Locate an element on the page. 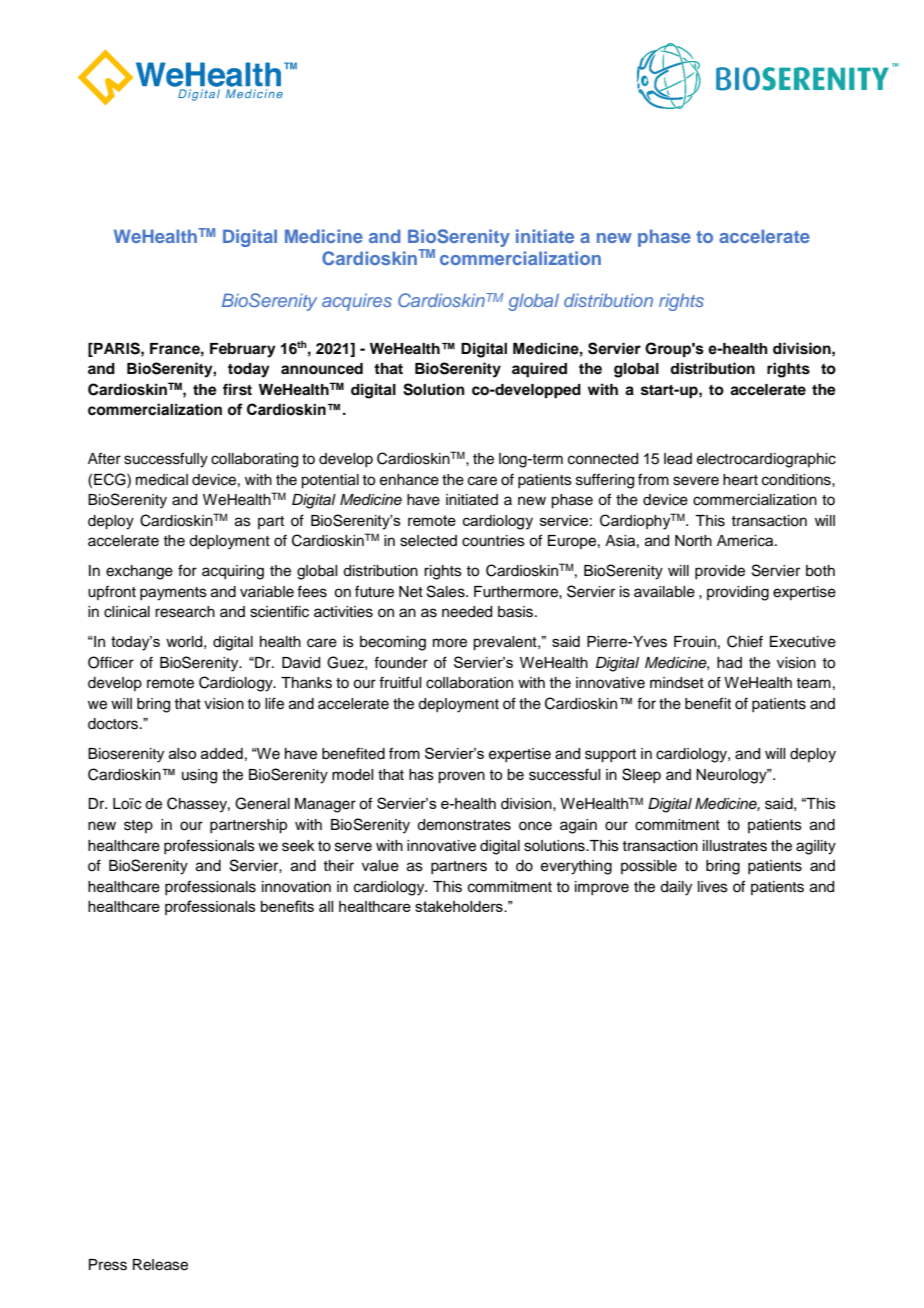  daily is located at coordinates (676, 888).
